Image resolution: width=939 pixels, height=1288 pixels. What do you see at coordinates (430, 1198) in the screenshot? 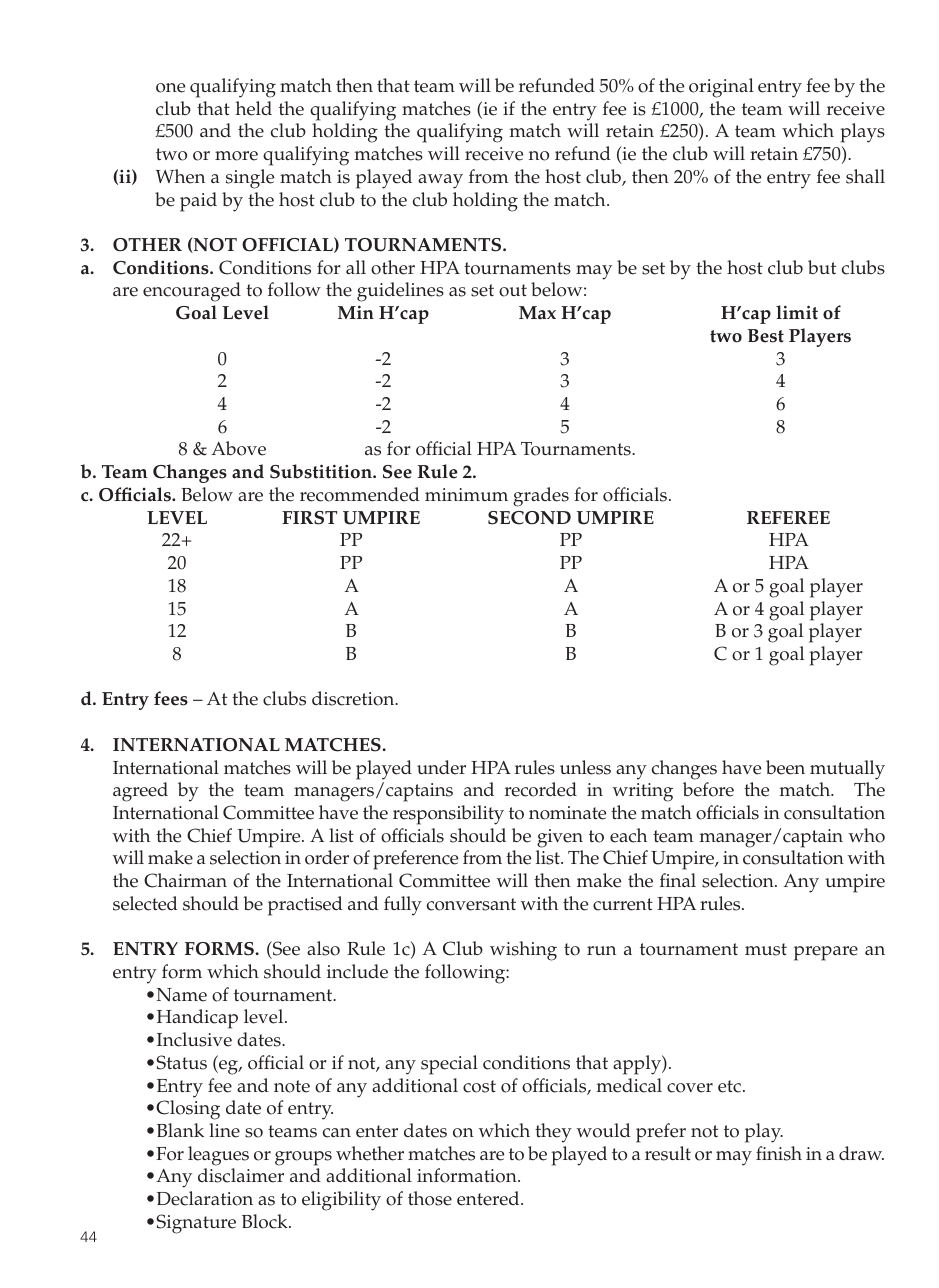
I see `those` at bounding box center [430, 1198].
